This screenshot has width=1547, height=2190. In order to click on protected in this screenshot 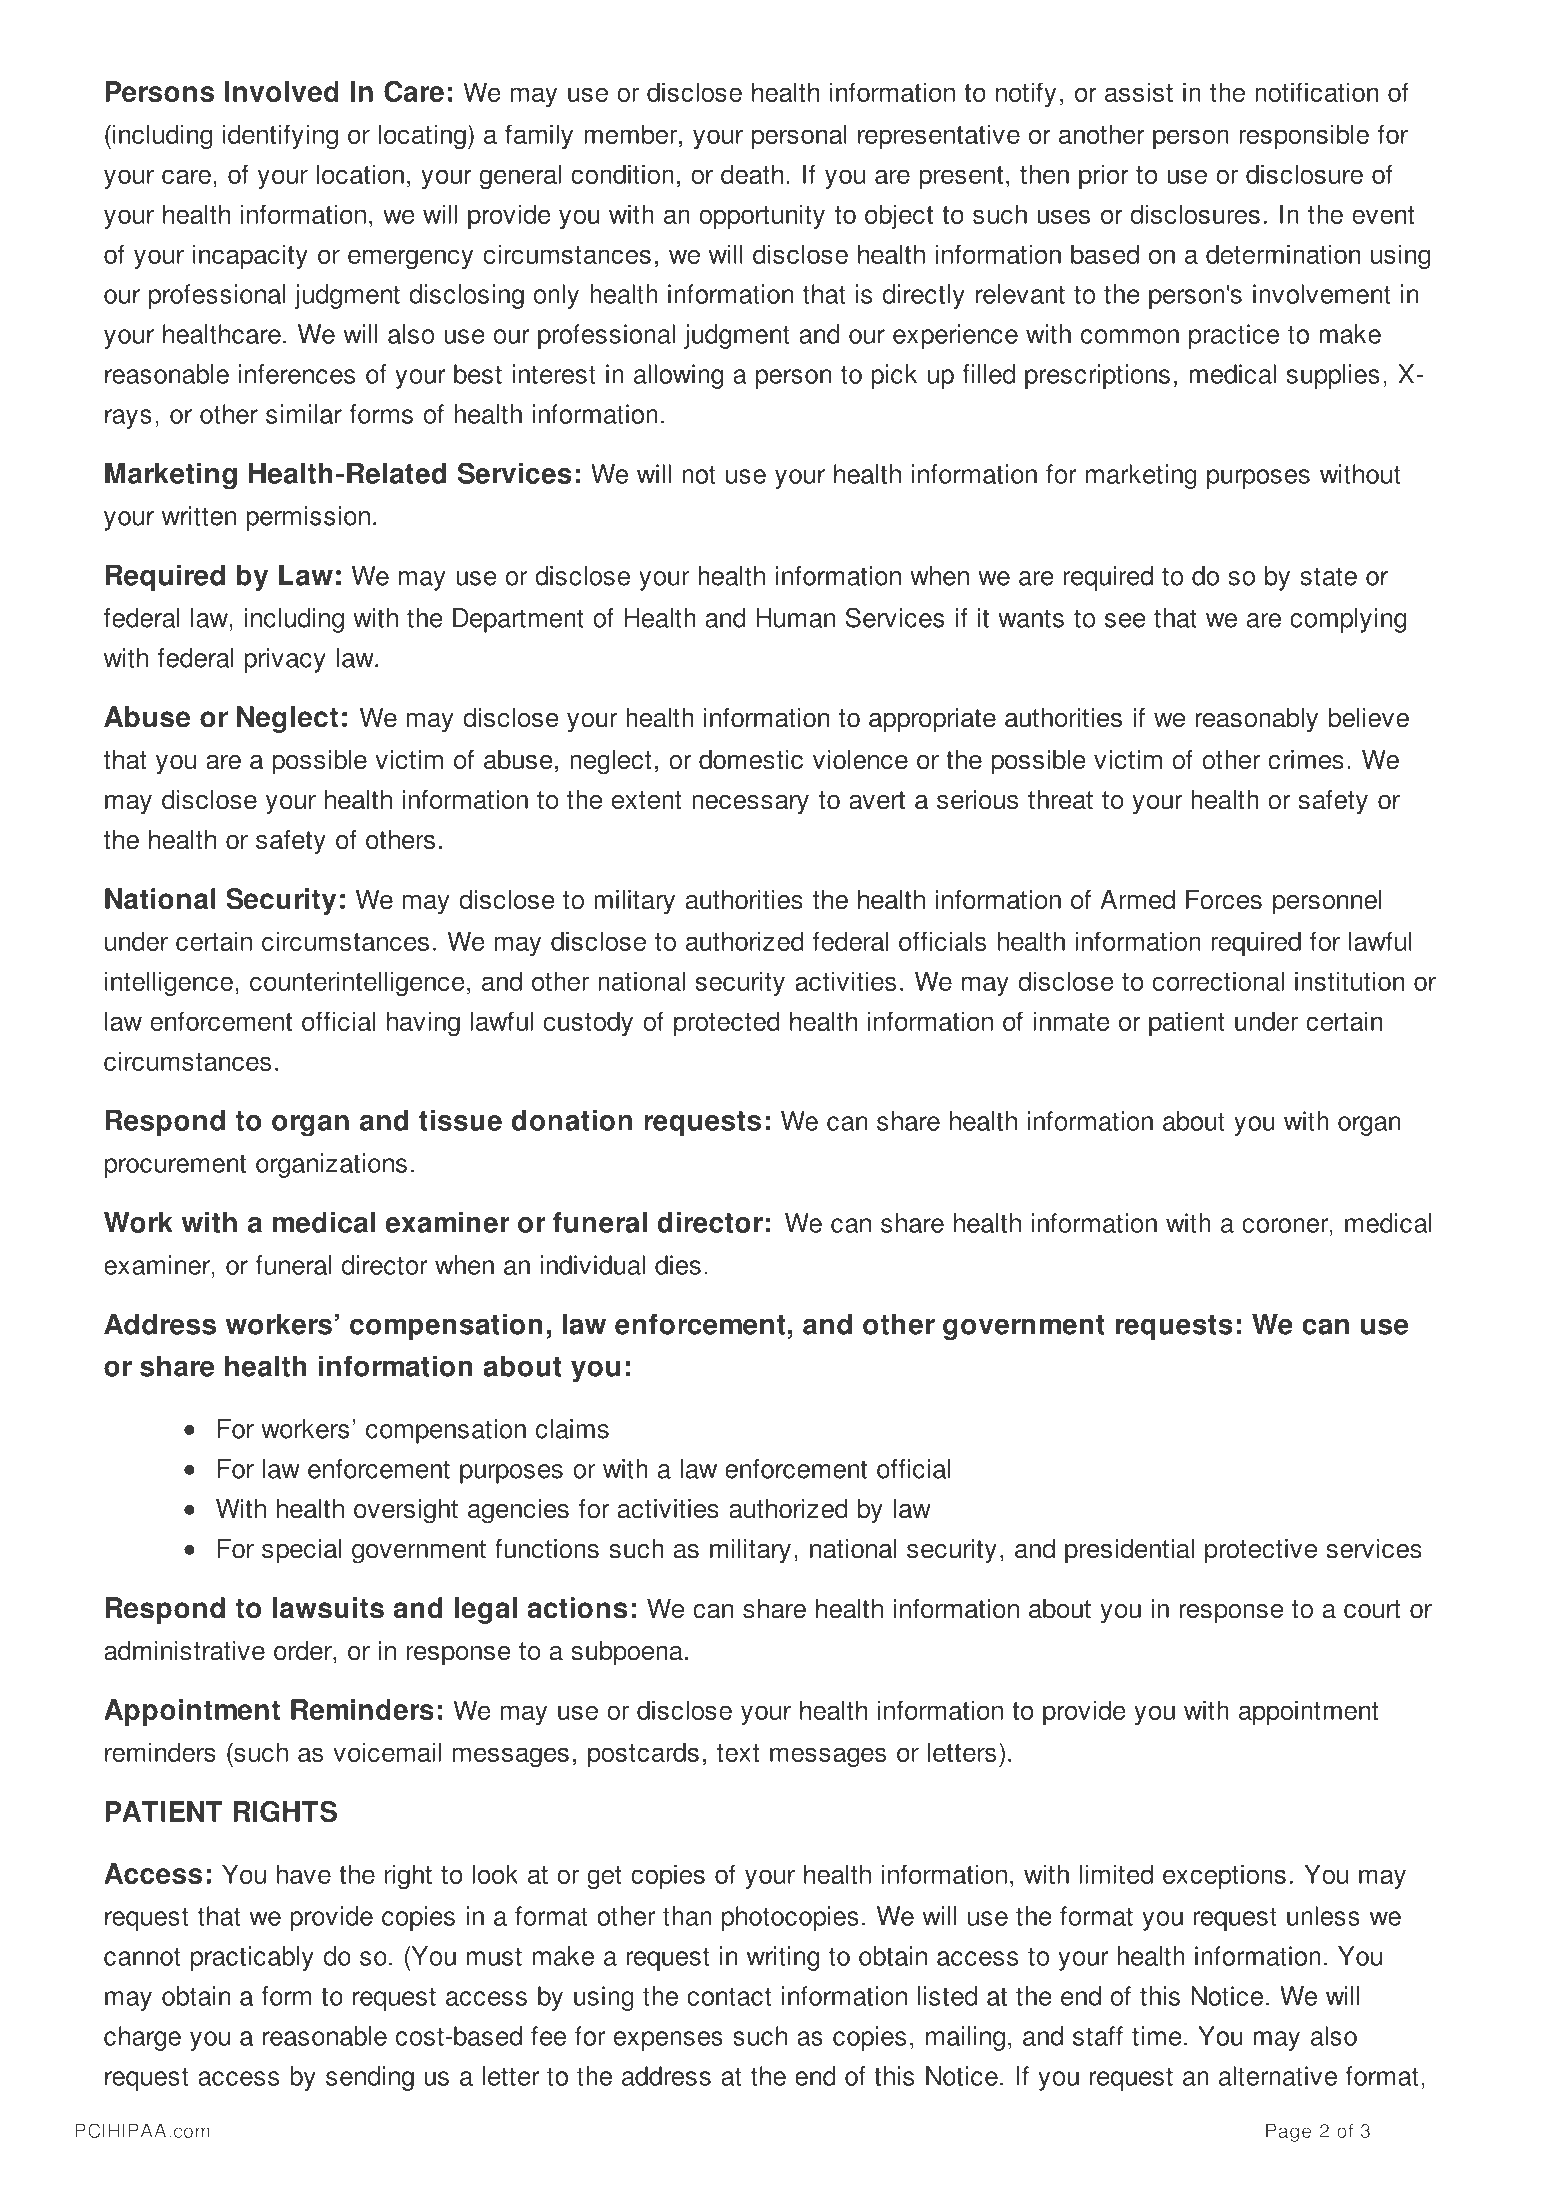, I will do `click(727, 1023)`.
